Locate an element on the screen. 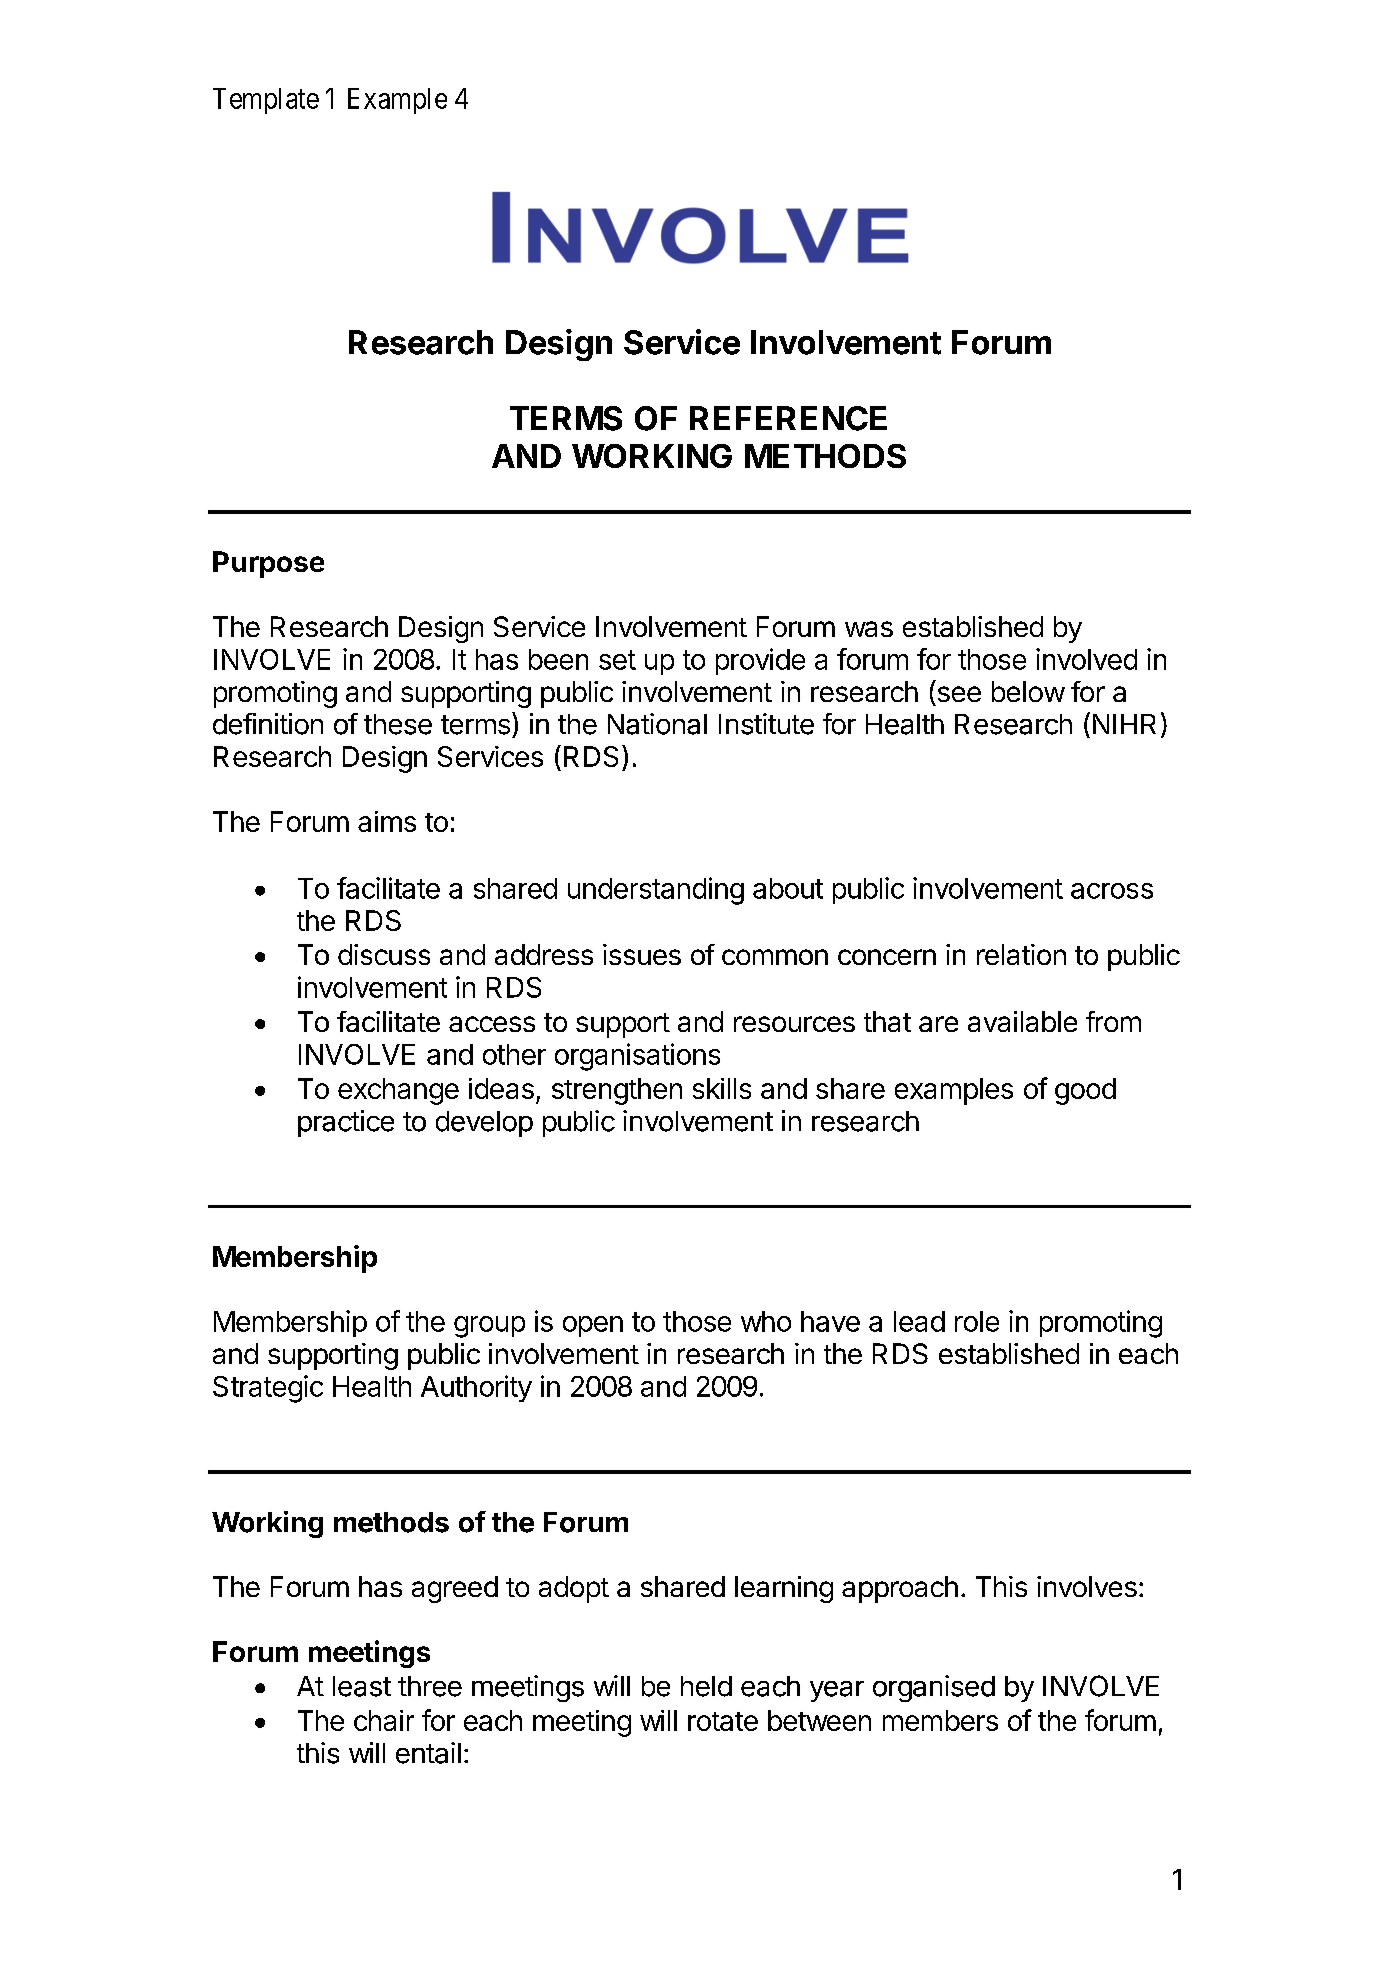 This screenshot has width=1399, height=1979. Template is located at coordinates (266, 101).
